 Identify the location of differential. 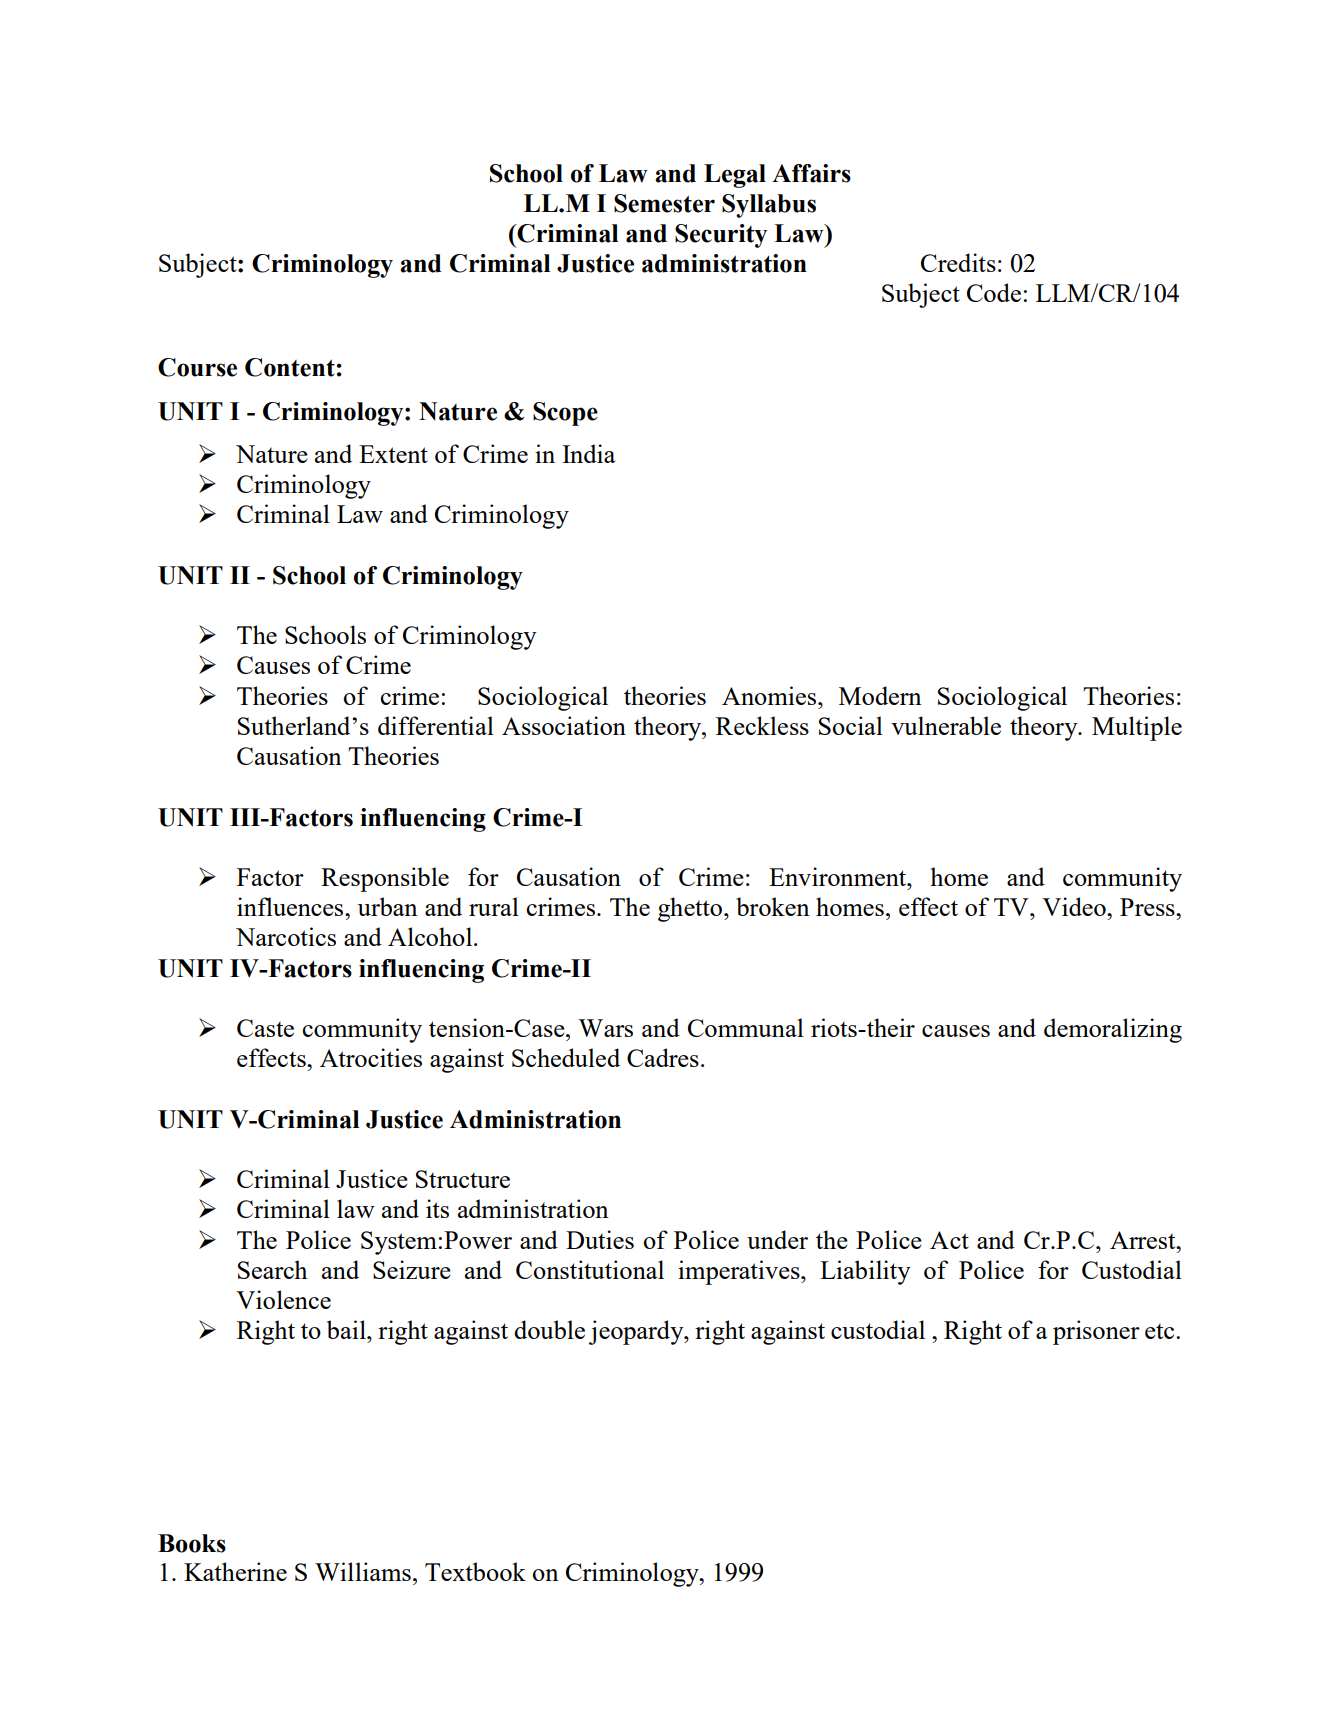
(436, 725).
